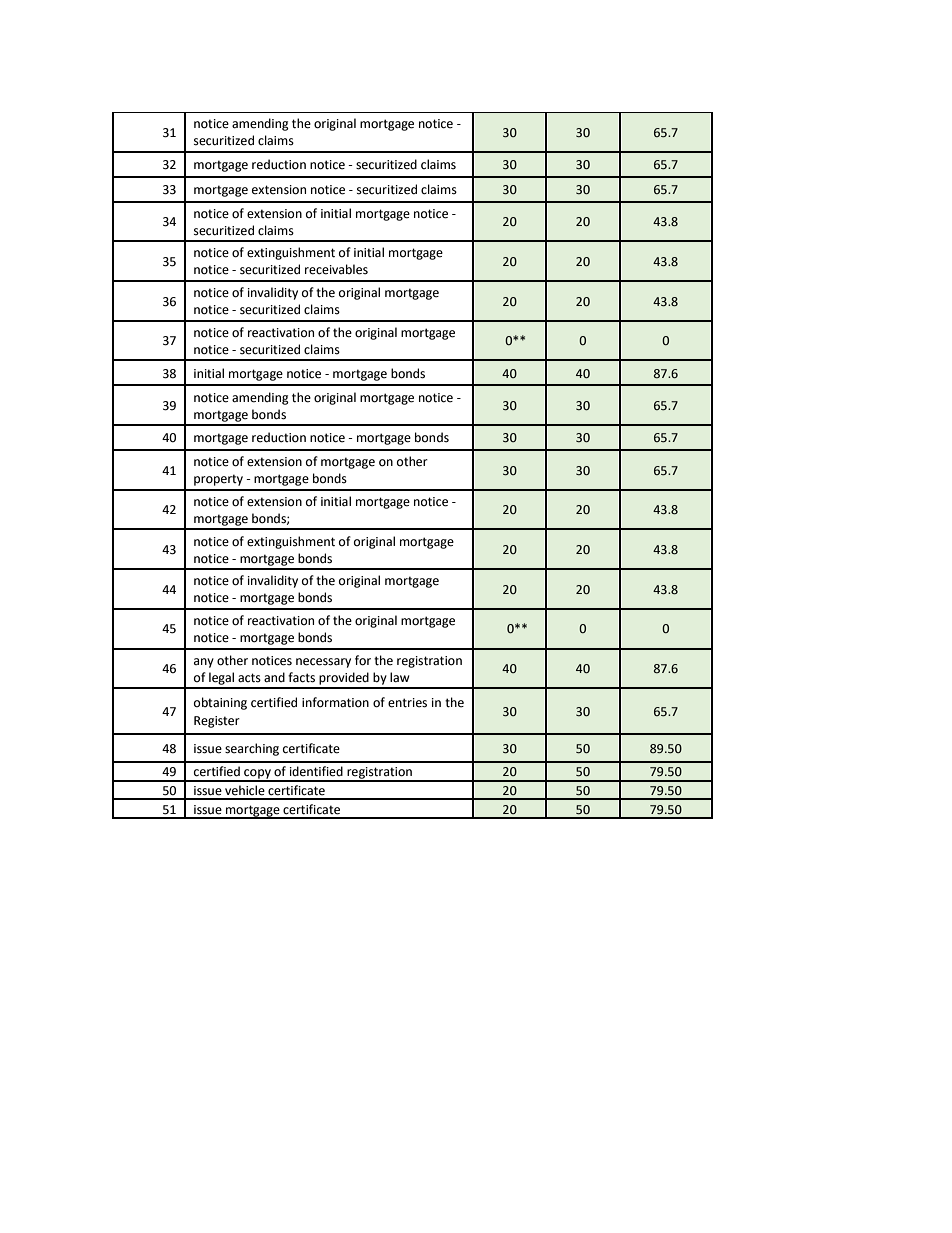  Describe the element at coordinates (407, 703) in the screenshot. I see `entries` at that location.
